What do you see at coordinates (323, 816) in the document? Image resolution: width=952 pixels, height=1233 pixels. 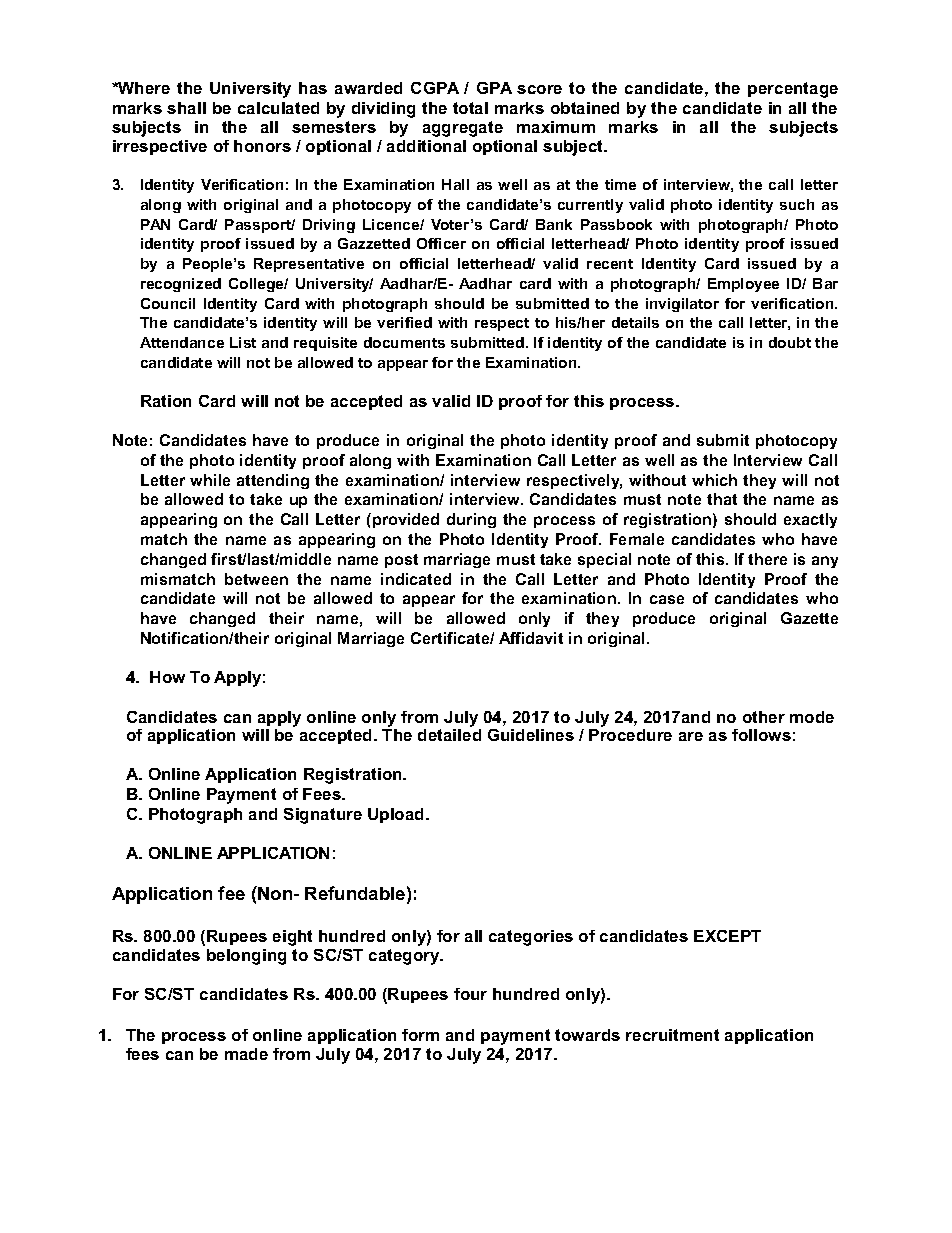 I see `Signature` at bounding box center [323, 816].
